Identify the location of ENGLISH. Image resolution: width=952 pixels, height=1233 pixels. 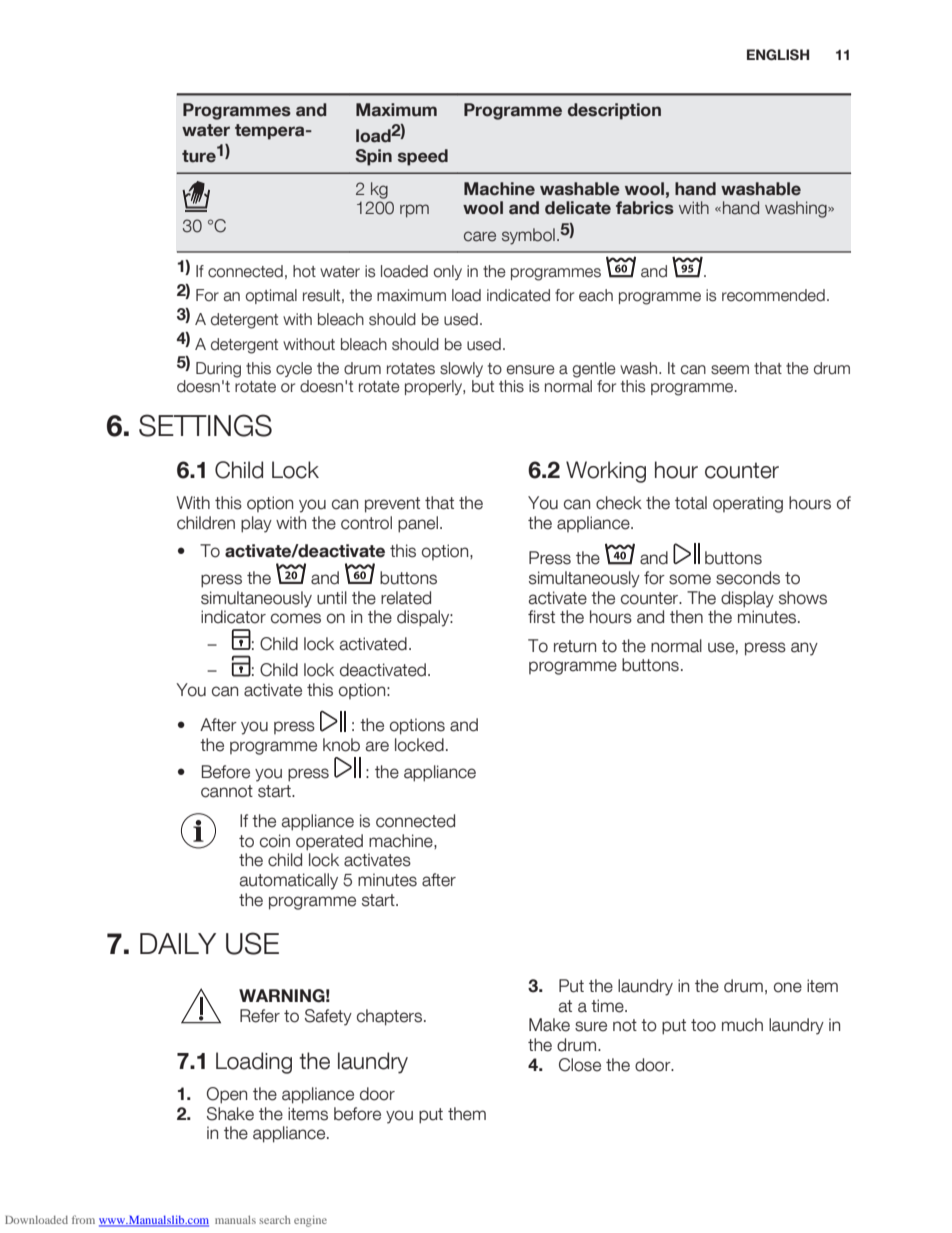
(778, 55).
